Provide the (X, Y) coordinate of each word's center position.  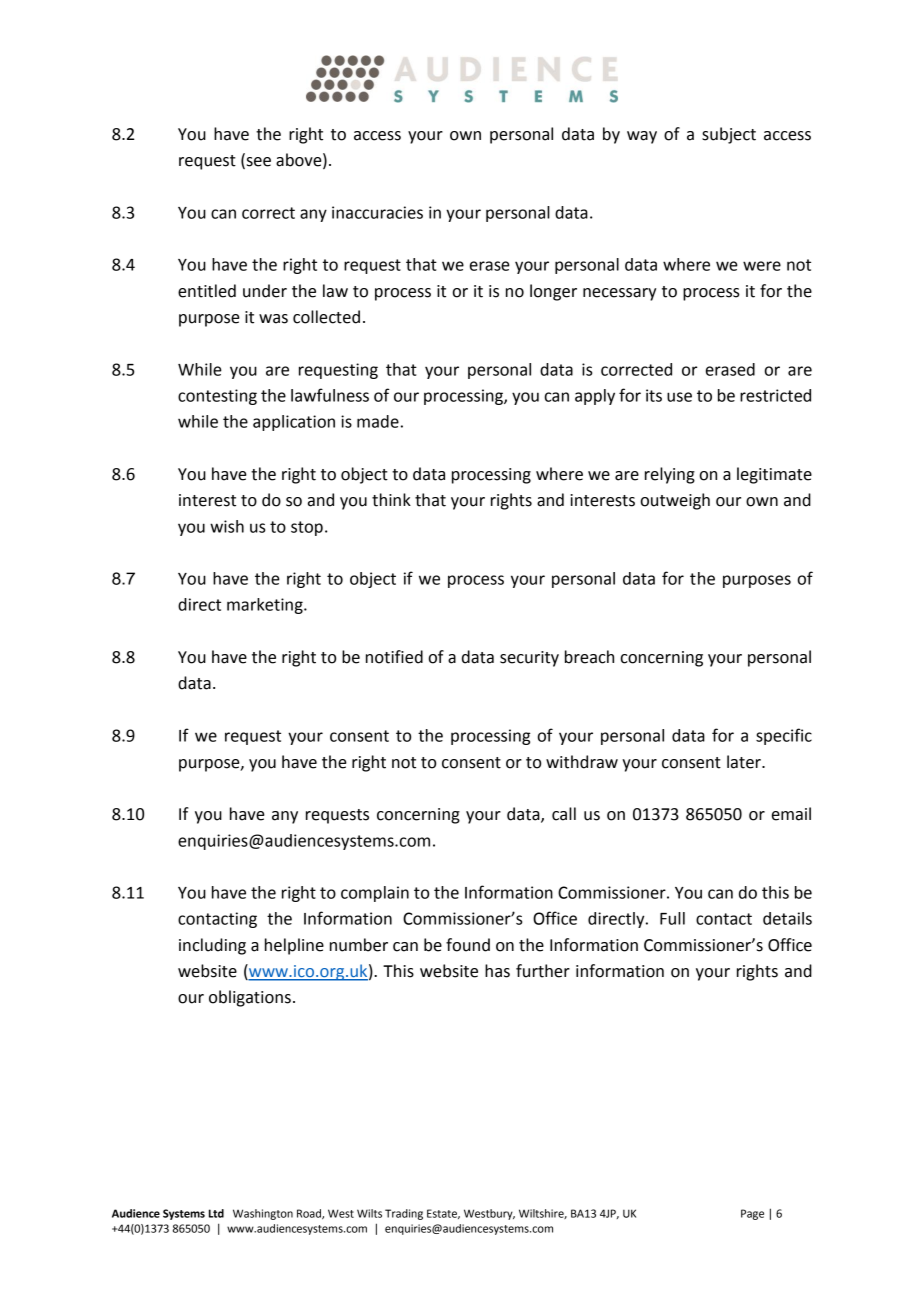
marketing (266, 606)
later (745, 762)
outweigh (675, 501)
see (257, 163)
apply (595, 397)
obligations (250, 998)
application (294, 423)
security (529, 659)
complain (375, 894)
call (564, 814)
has (497, 971)
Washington (263, 1214)
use (679, 397)
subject (729, 135)
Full (672, 918)
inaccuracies (377, 212)
